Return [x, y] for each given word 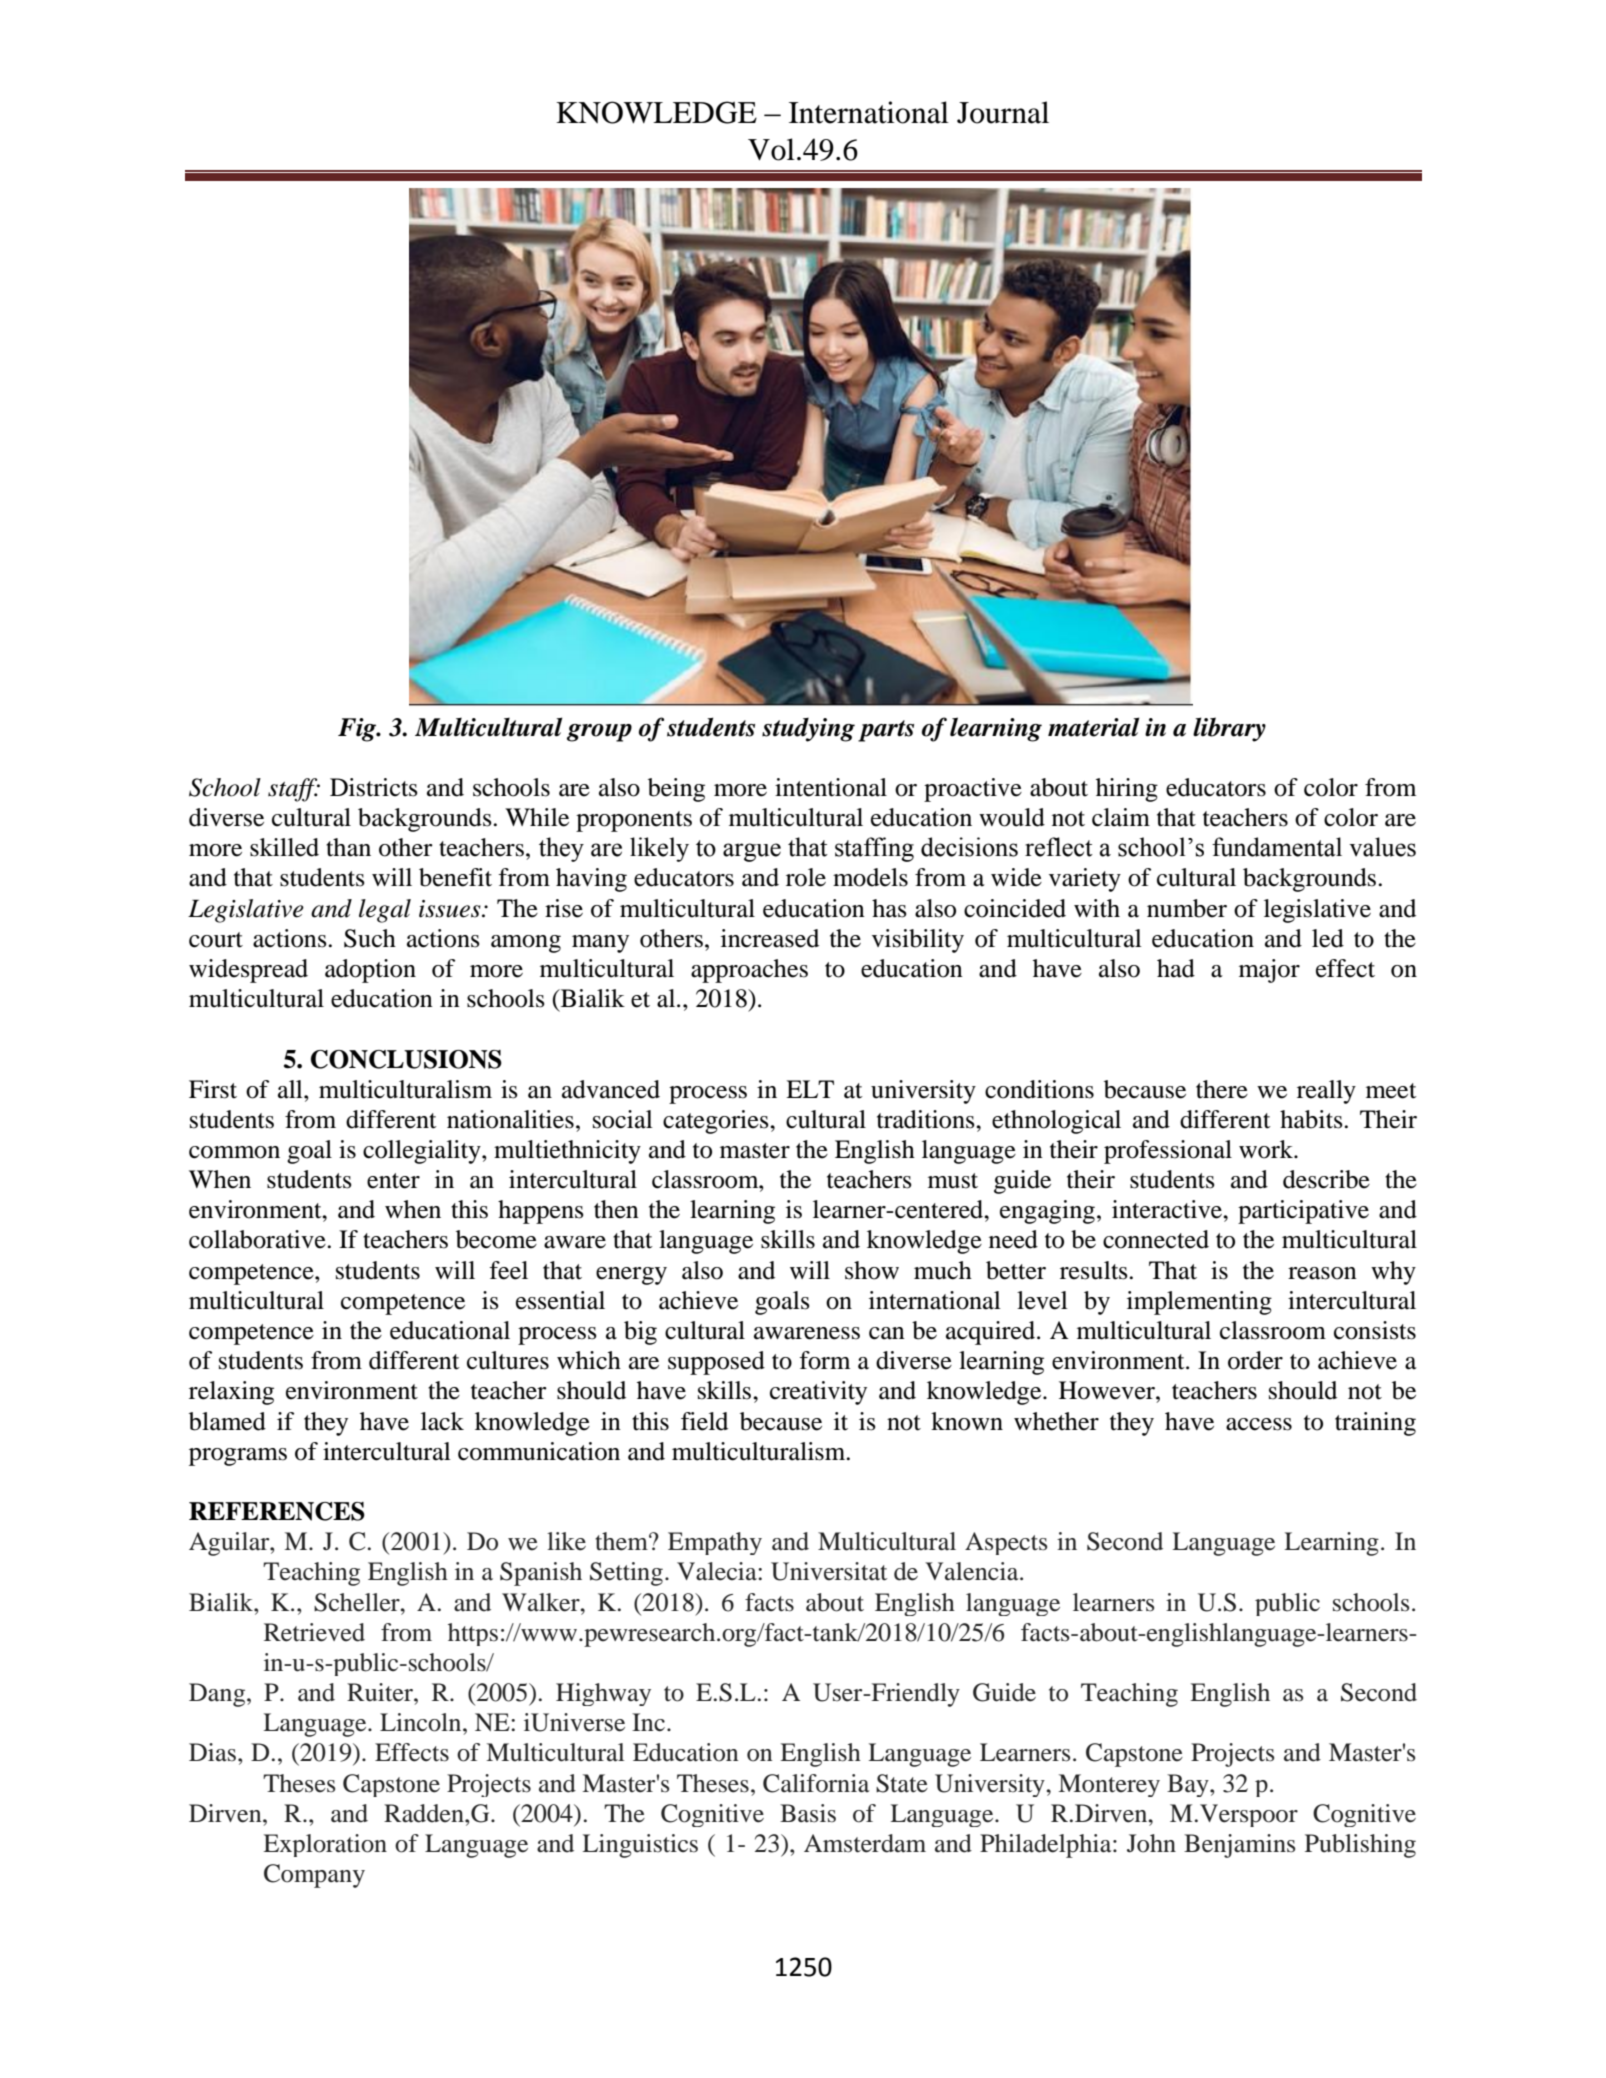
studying [808, 730]
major [1269, 971]
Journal [1003, 112]
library [1229, 729]
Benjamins [1239, 1846]
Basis [808, 1813]
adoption [370, 971]
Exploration [325, 1845]
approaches [749, 971]
